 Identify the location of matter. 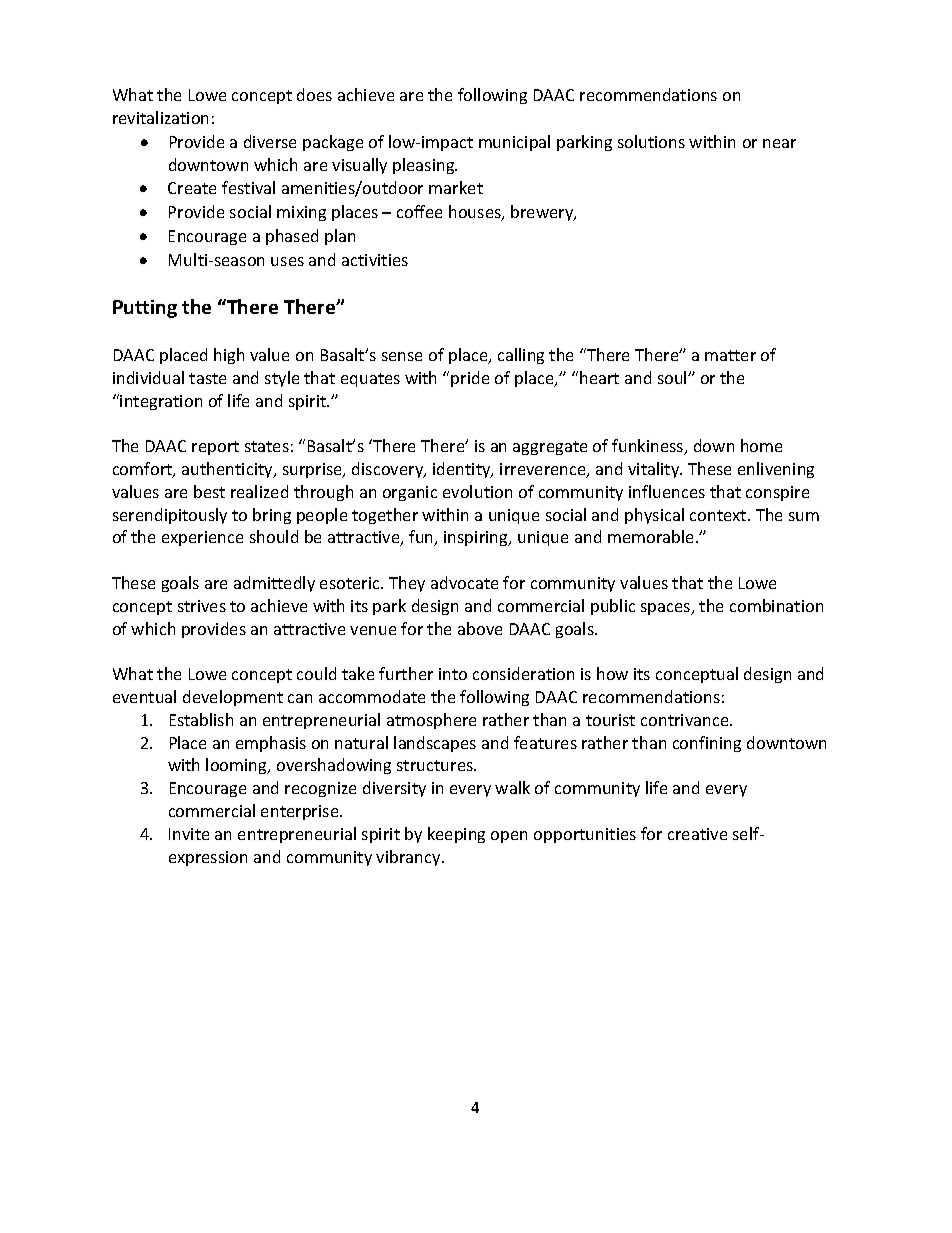
(730, 355).
